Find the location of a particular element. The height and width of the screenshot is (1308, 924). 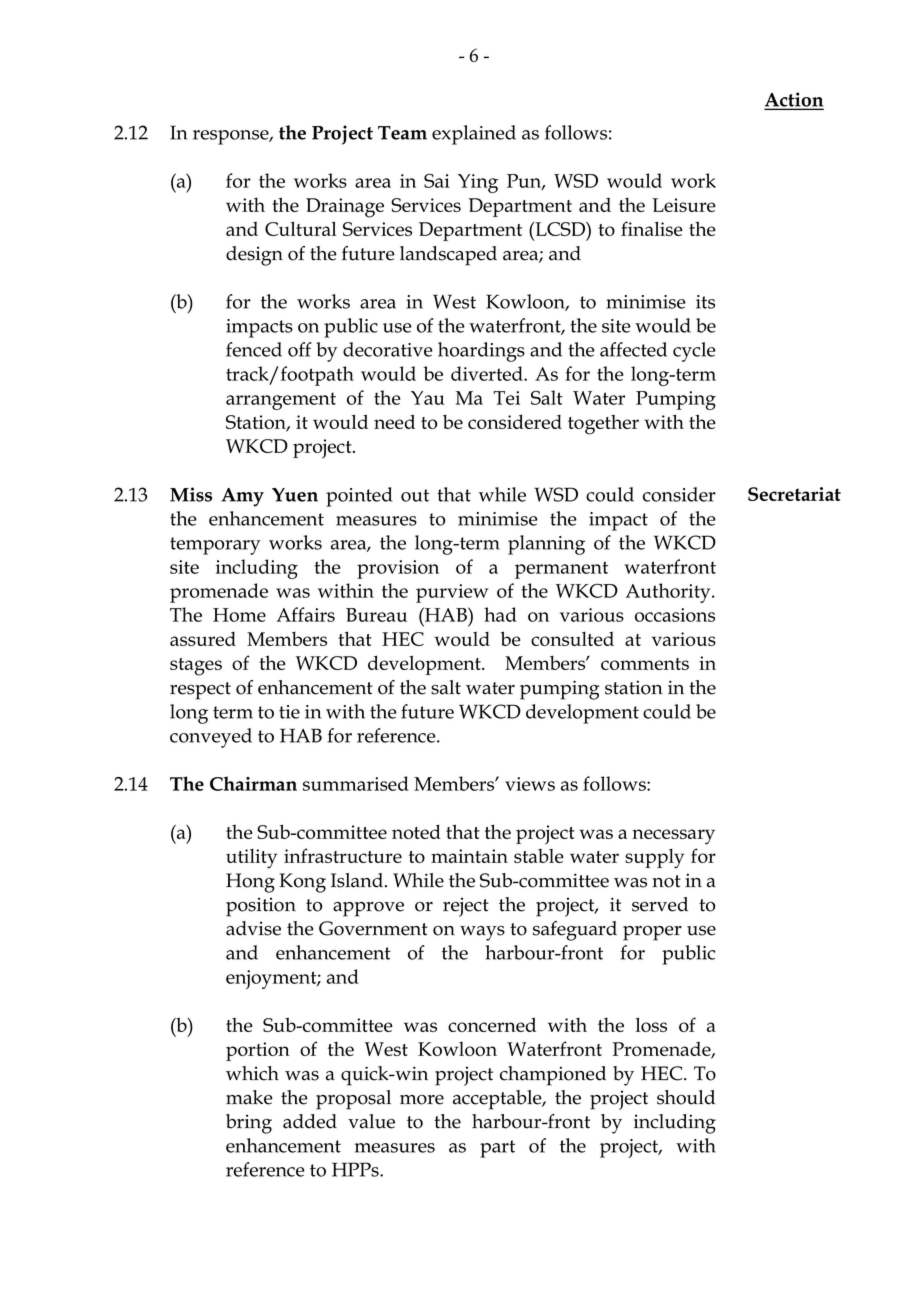

Cultural is located at coordinates (301, 228).
